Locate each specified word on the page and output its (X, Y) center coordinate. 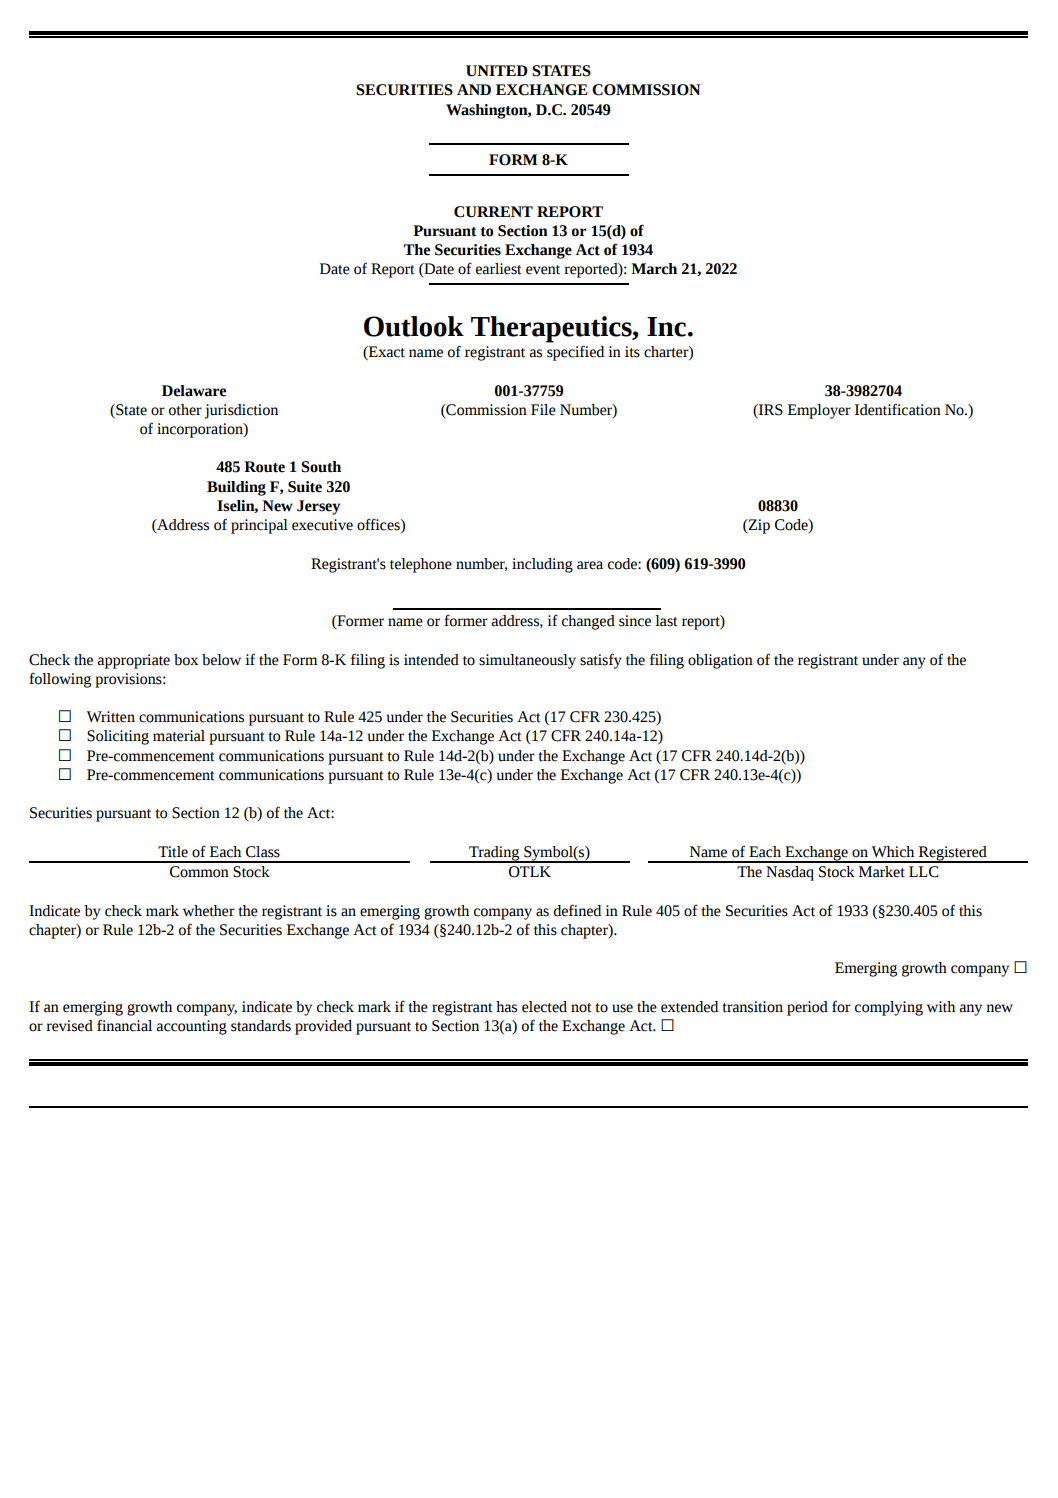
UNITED (497, 71)
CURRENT (493, 212)
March (654, 269)
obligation (720, 661)
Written (111, 717)
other (185, 410)
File (543, 410)
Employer (819, 411)
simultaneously (527, 661)
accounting (192, 1027)
